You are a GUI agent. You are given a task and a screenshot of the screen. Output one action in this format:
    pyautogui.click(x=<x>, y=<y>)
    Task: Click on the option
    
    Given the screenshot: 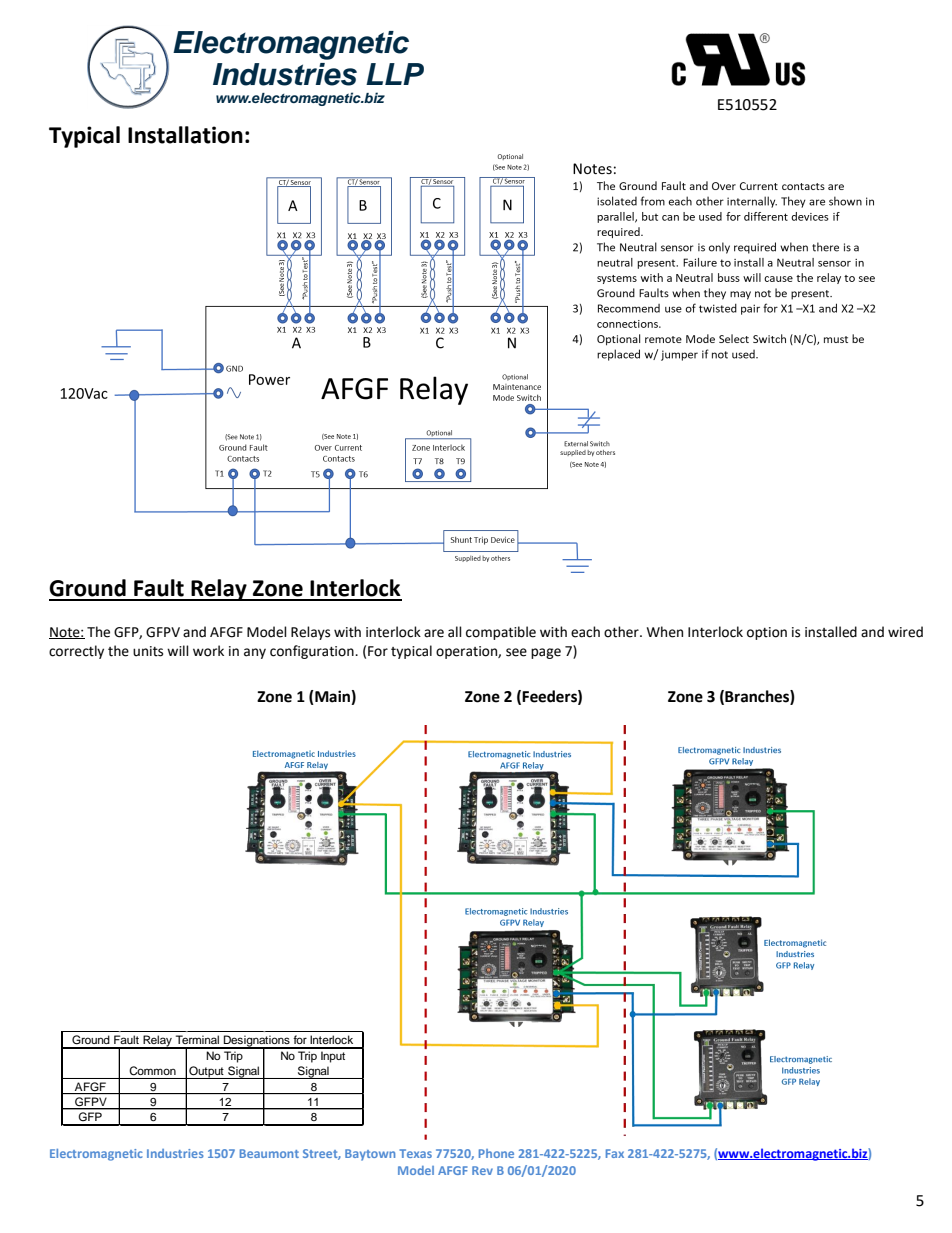 What is the action you would take?
    pyautogui.click(x=767, y=633)
